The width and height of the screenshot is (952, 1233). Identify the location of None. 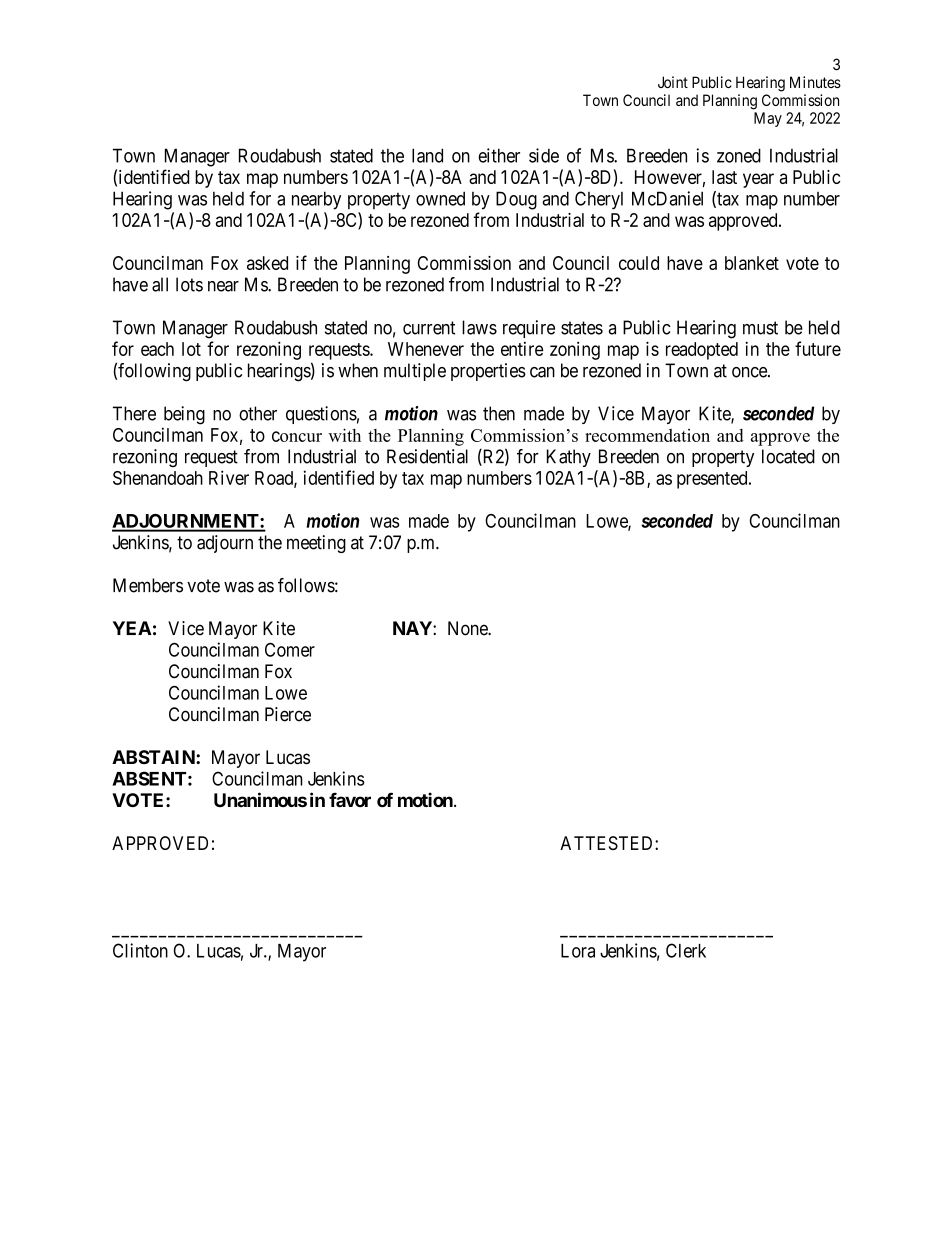
(468, 628).
